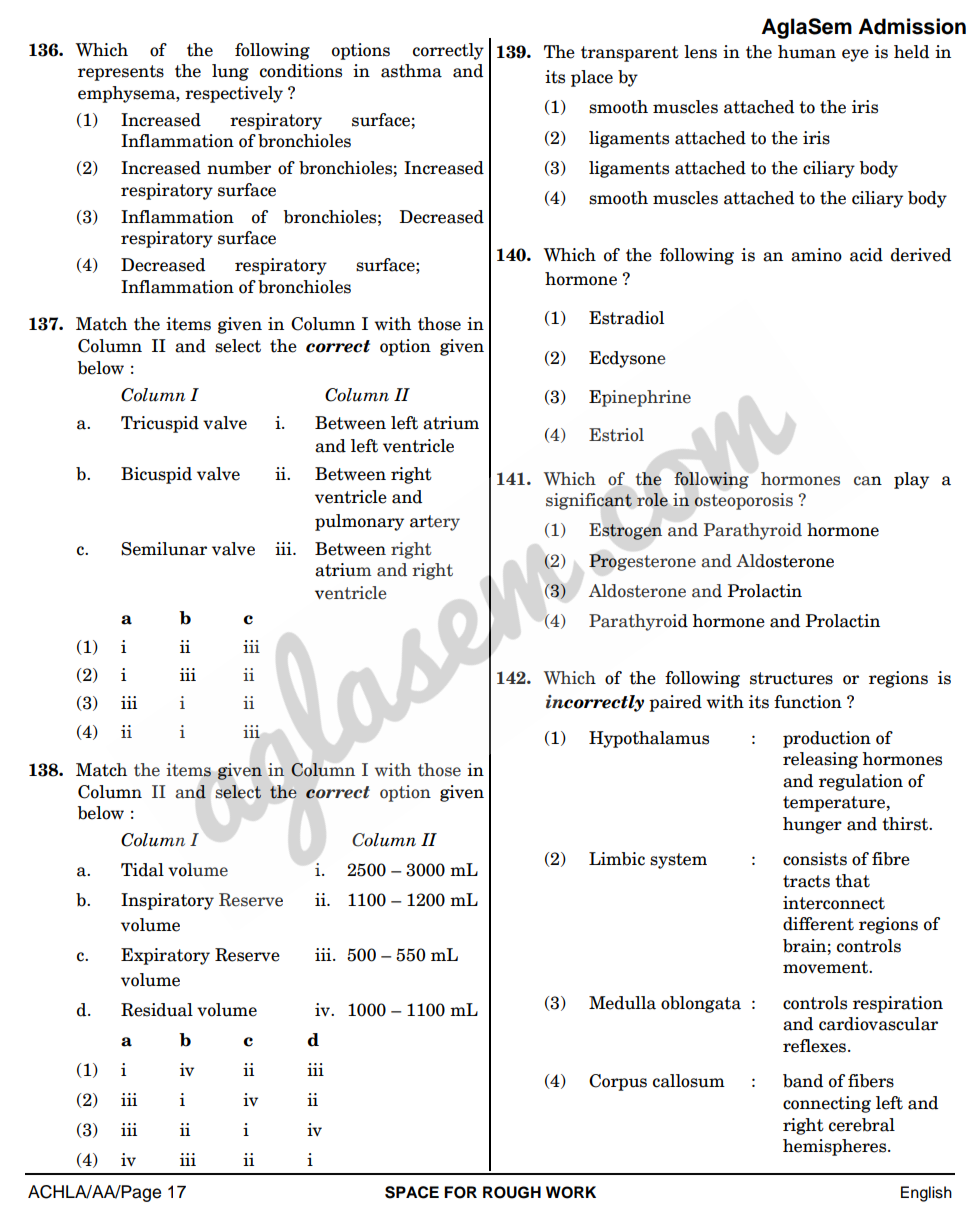 This image has width=980, height=1229. Describe the element at coordinates (616, 435) in the image. I see `Estriol` at that location.
